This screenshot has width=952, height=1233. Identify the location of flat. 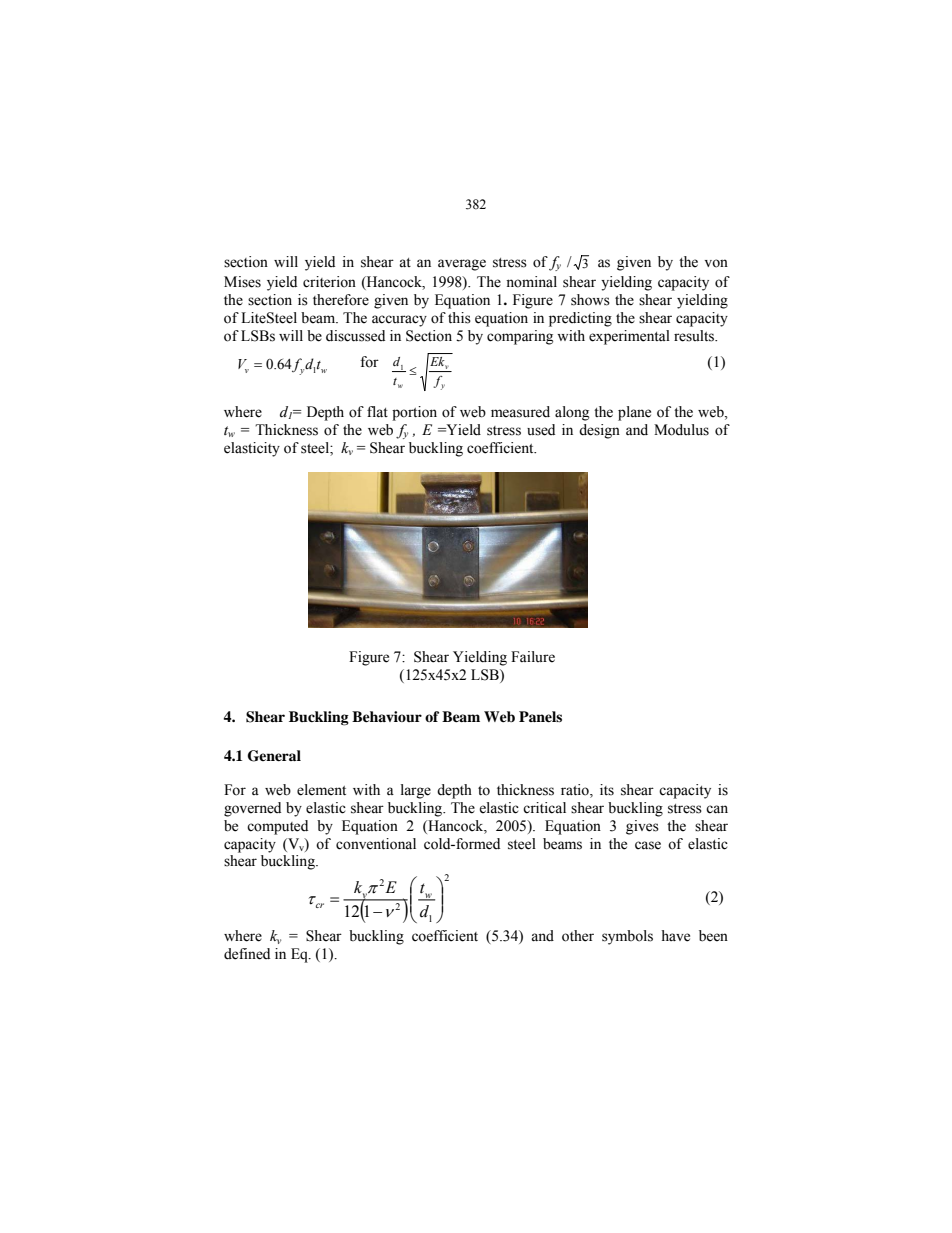
(377, 412).
